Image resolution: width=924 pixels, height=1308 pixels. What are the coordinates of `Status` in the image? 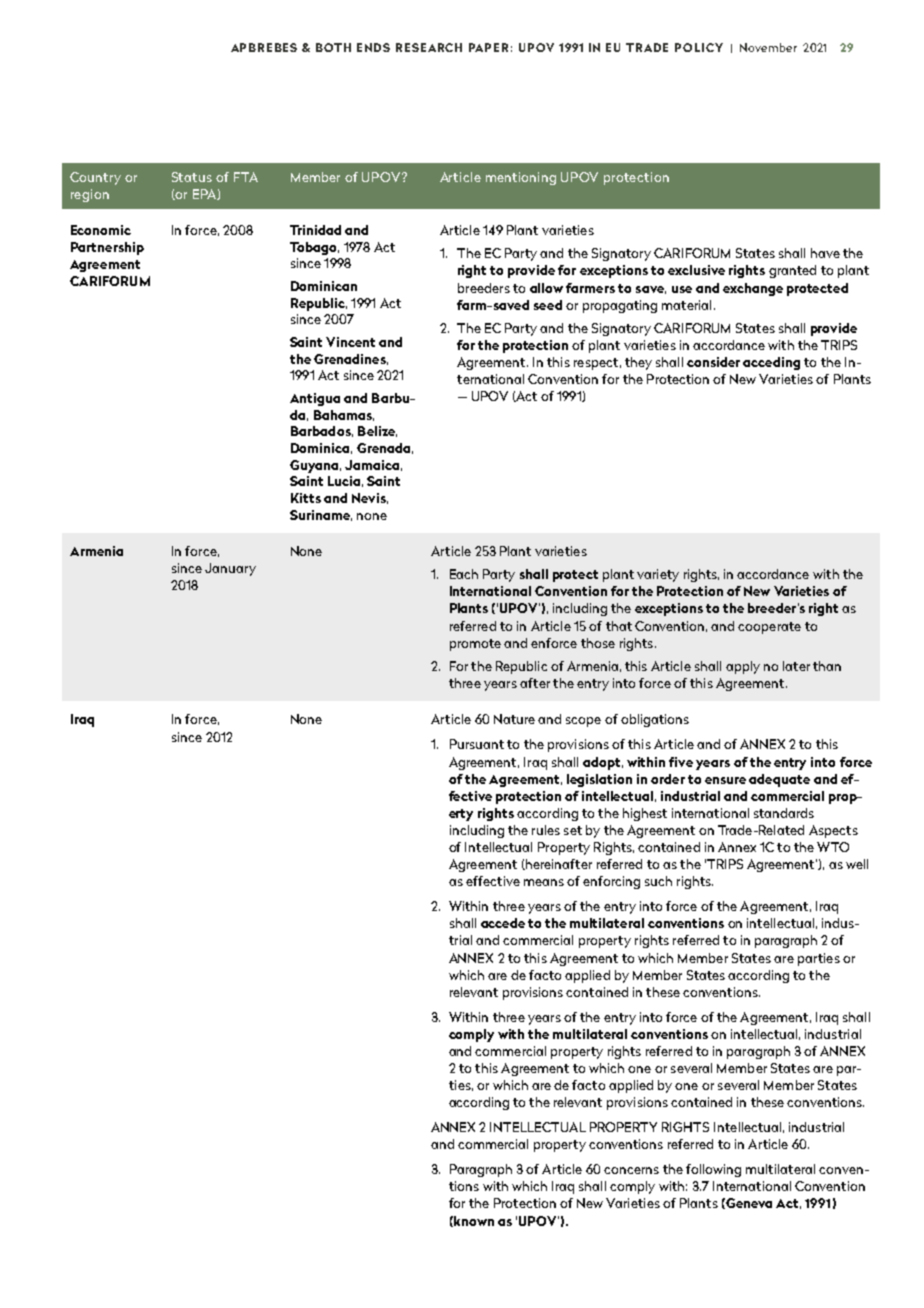 It's located at (192, 177).
